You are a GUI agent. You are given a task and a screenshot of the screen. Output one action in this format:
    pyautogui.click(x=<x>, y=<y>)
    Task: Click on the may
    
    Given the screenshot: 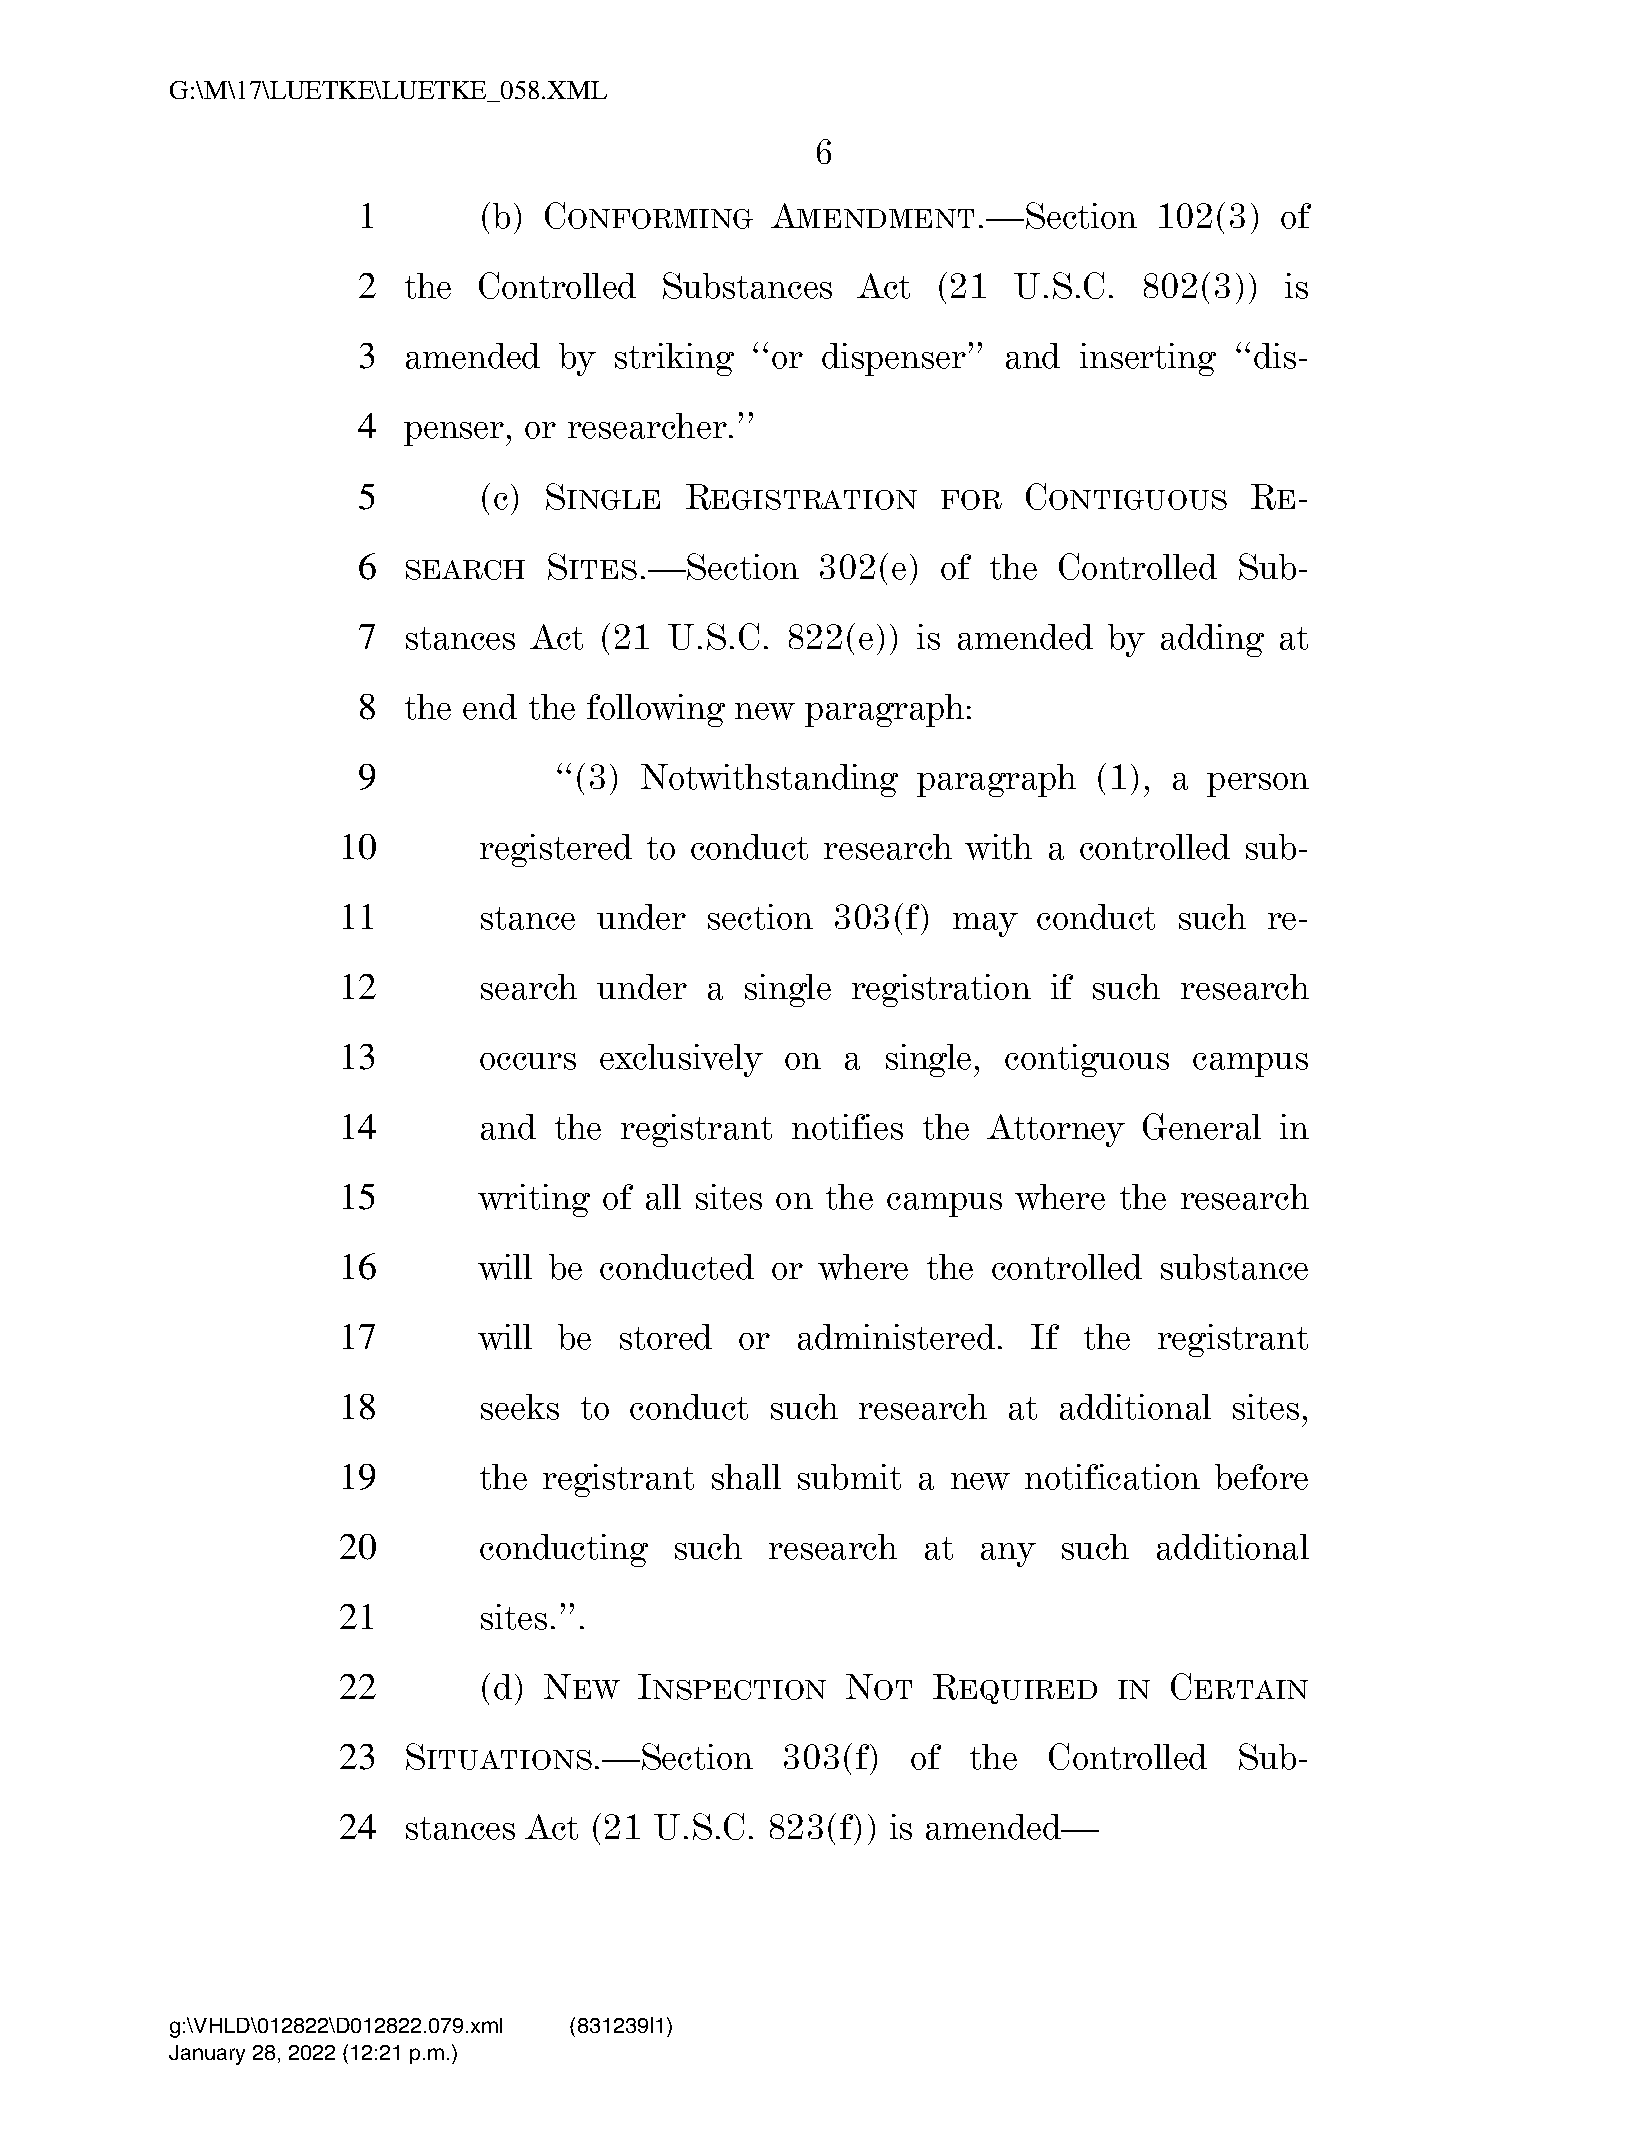 What is the action you would take?
    pyautogui.click(x=985, y=925)
